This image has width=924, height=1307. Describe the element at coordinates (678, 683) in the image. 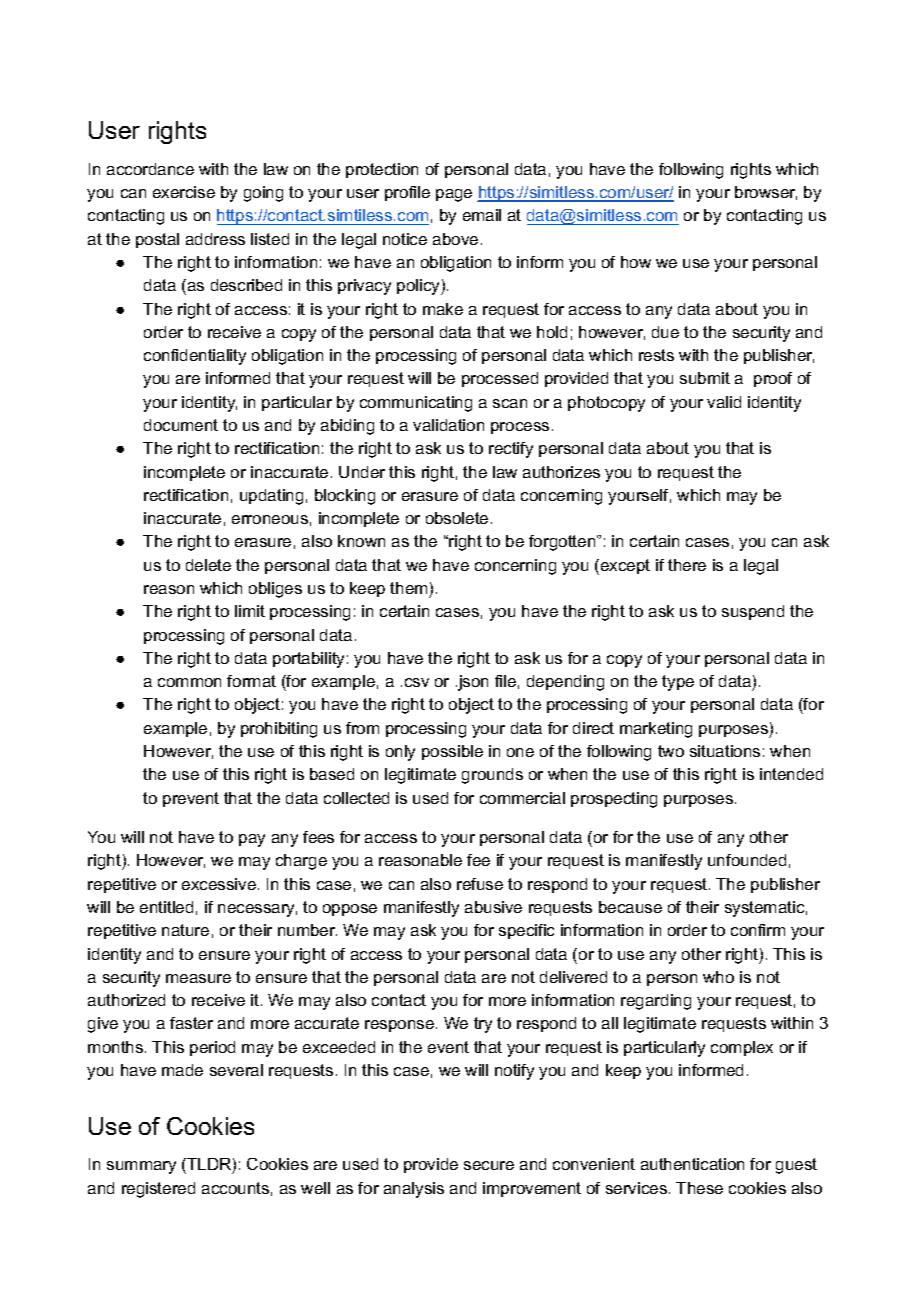

I see `type` at that location.
